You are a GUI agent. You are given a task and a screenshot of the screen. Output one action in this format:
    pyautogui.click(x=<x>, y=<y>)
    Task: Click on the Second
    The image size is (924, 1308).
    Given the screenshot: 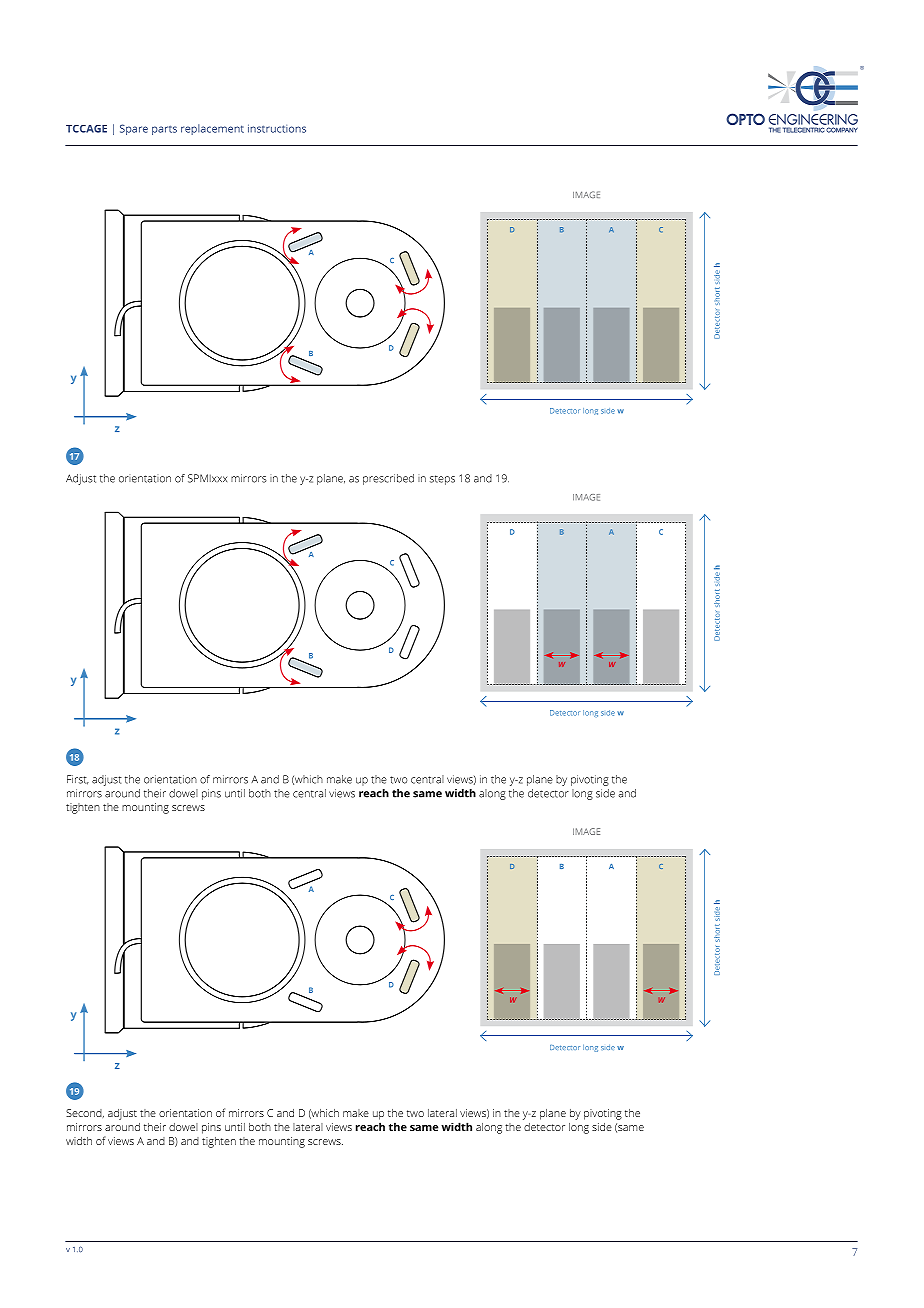 What is the action you would take?
    pyautogui.click(x=85, y=1113)
